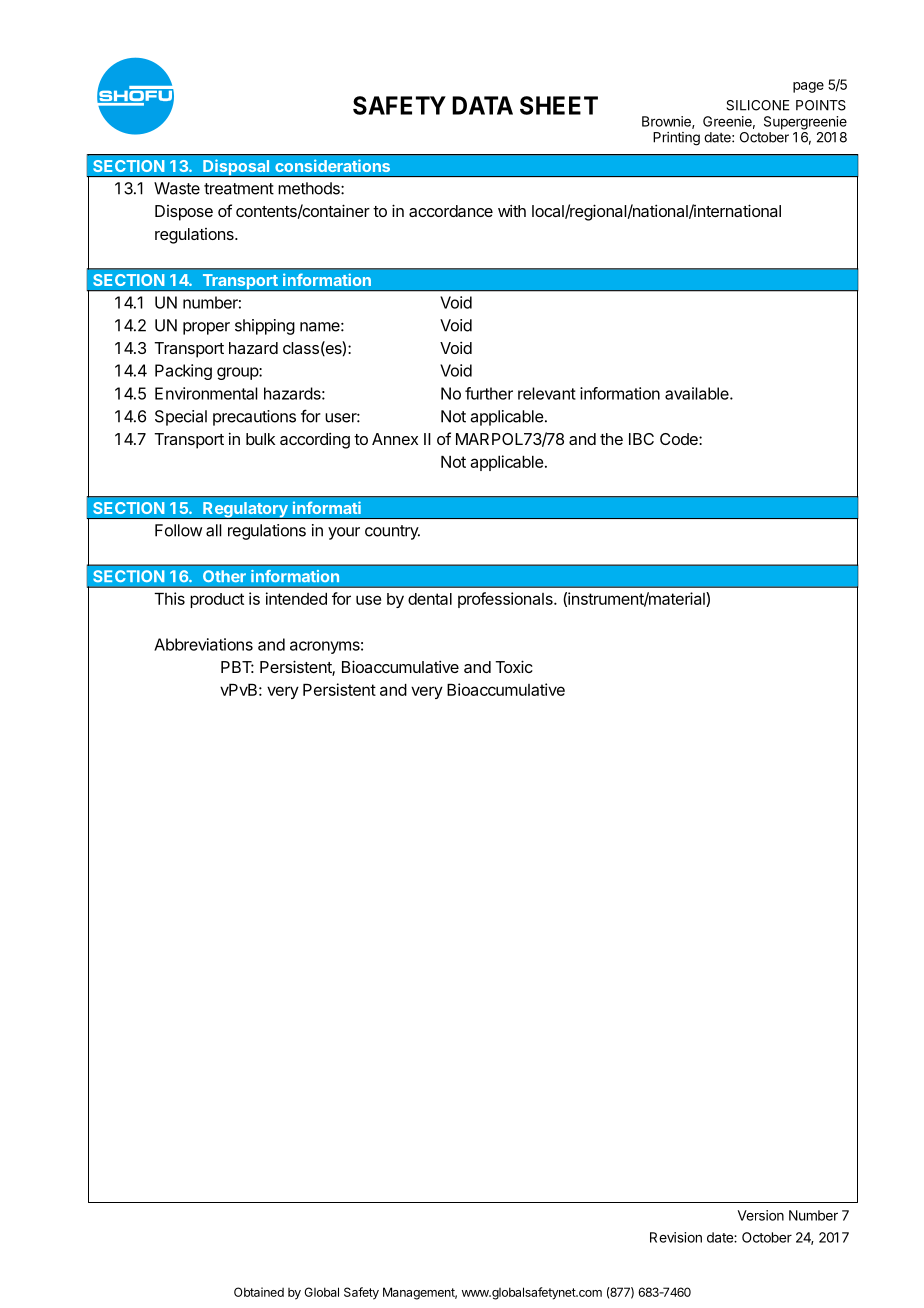 The width and height of the screenshot is (924, 1308). What do you see at coordinates (514, 666) in the screenshot?
I see `Toxic` at bounding box center [514, 666].
